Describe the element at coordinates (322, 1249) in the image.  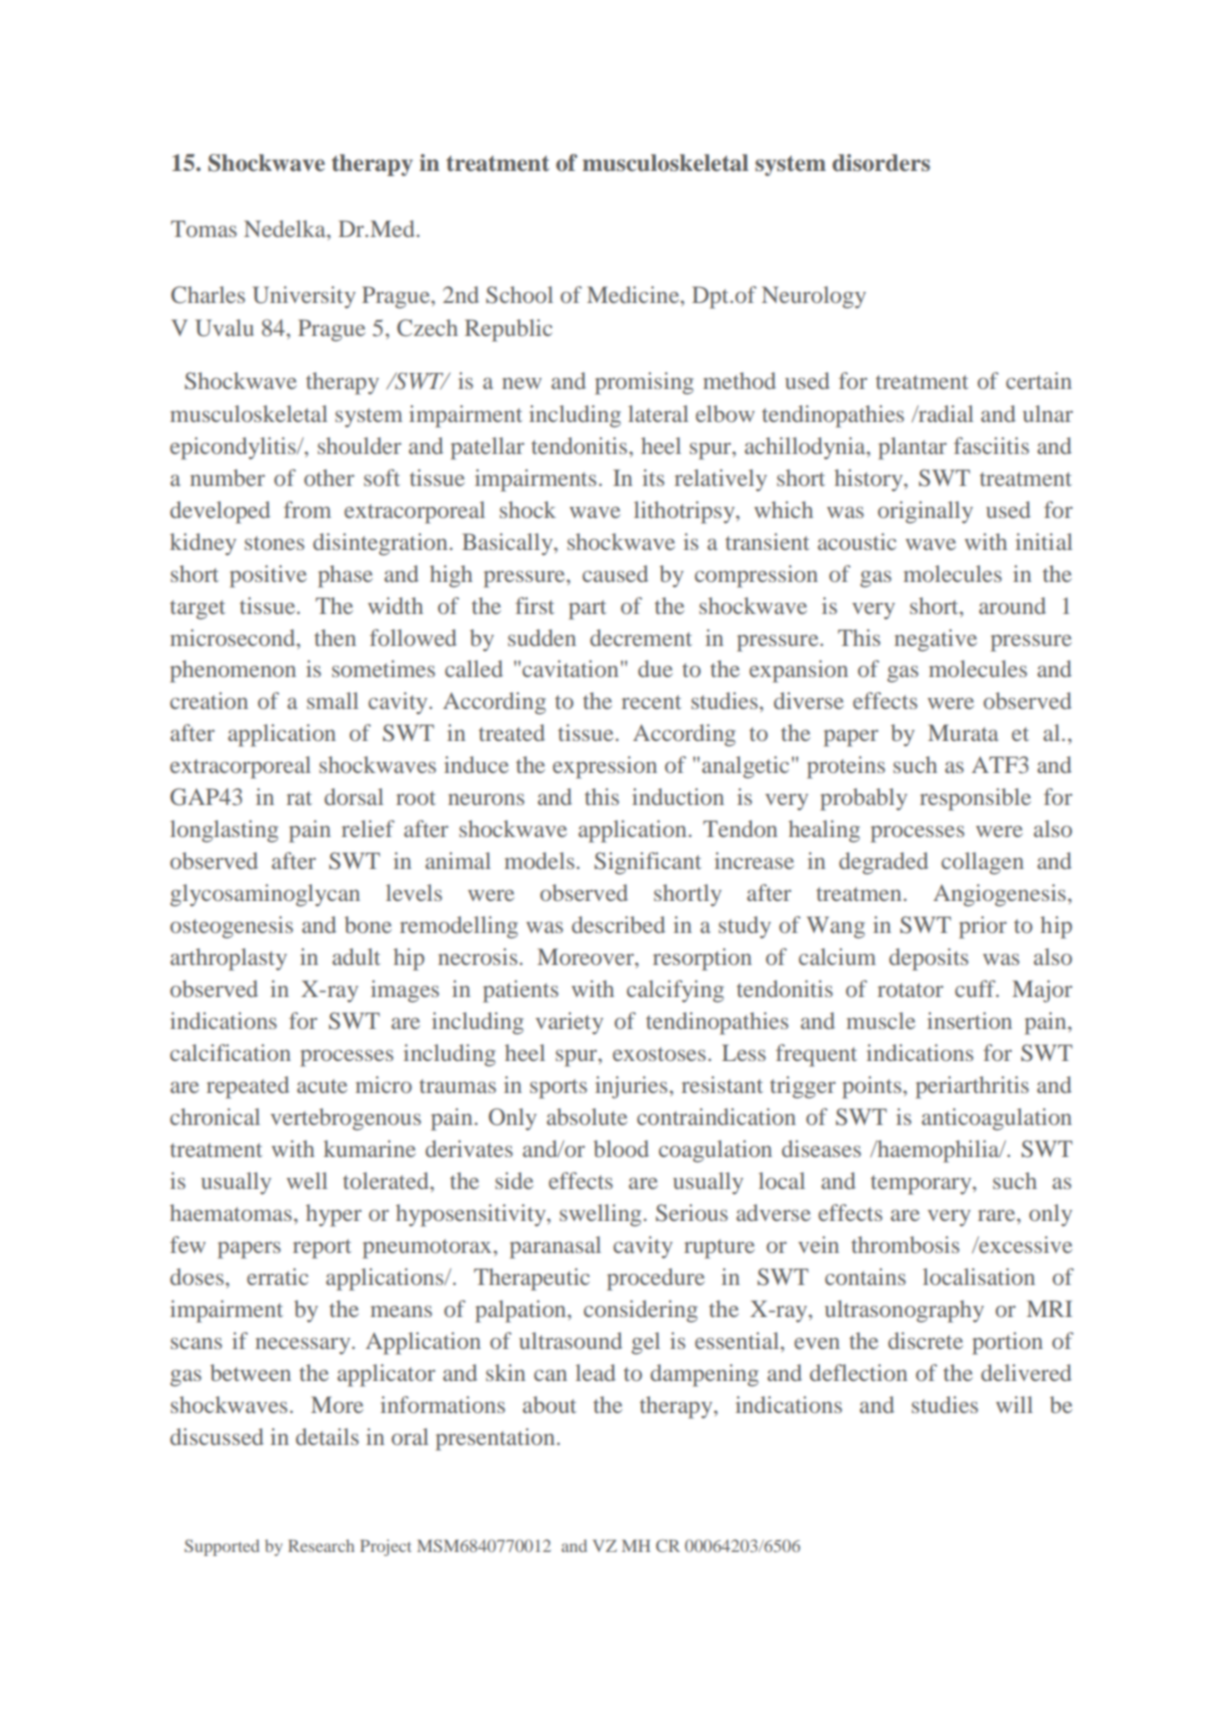
I see `report` at that location.
